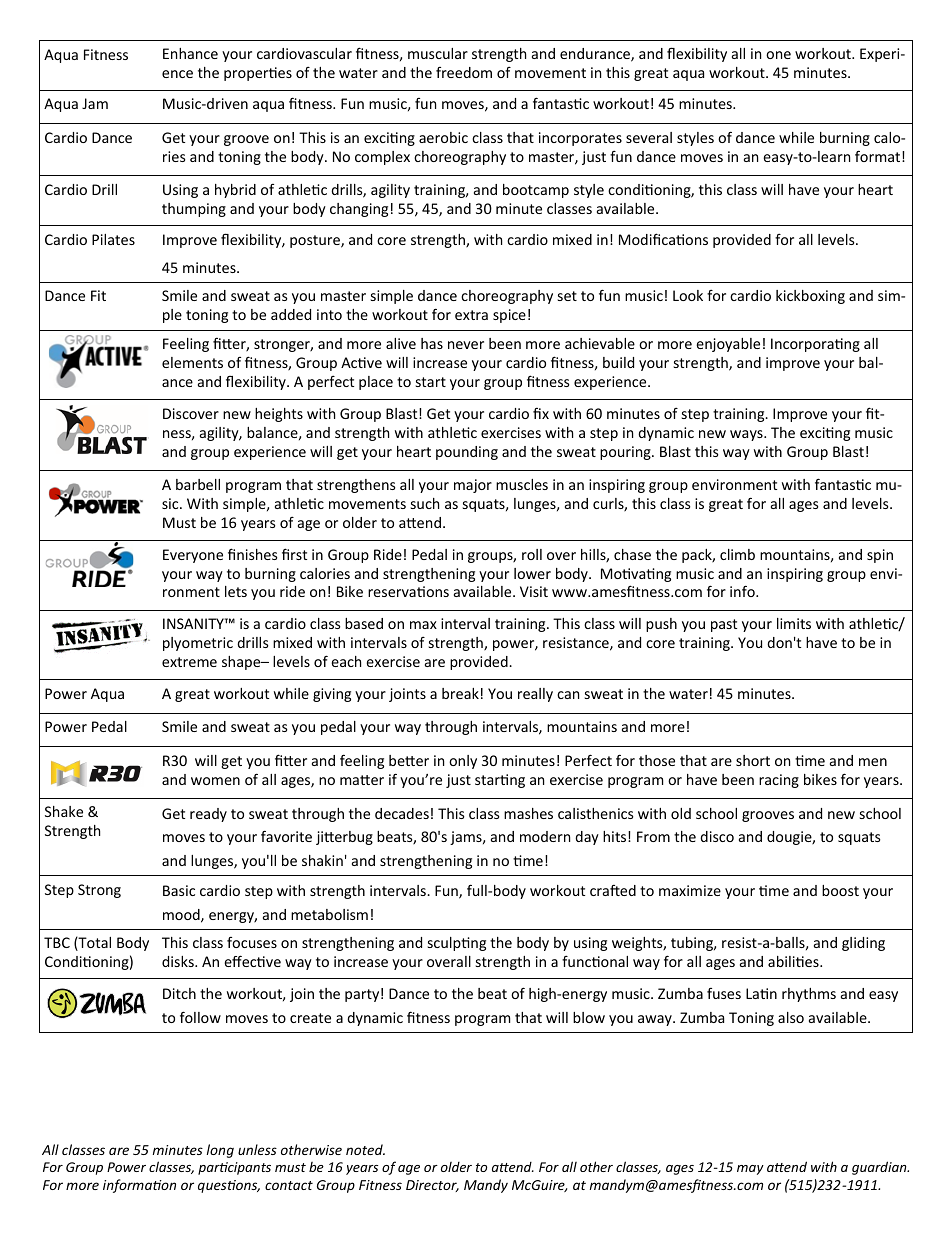 The image size is (952, 1233). I want to click on ready, so click(208, 815).
